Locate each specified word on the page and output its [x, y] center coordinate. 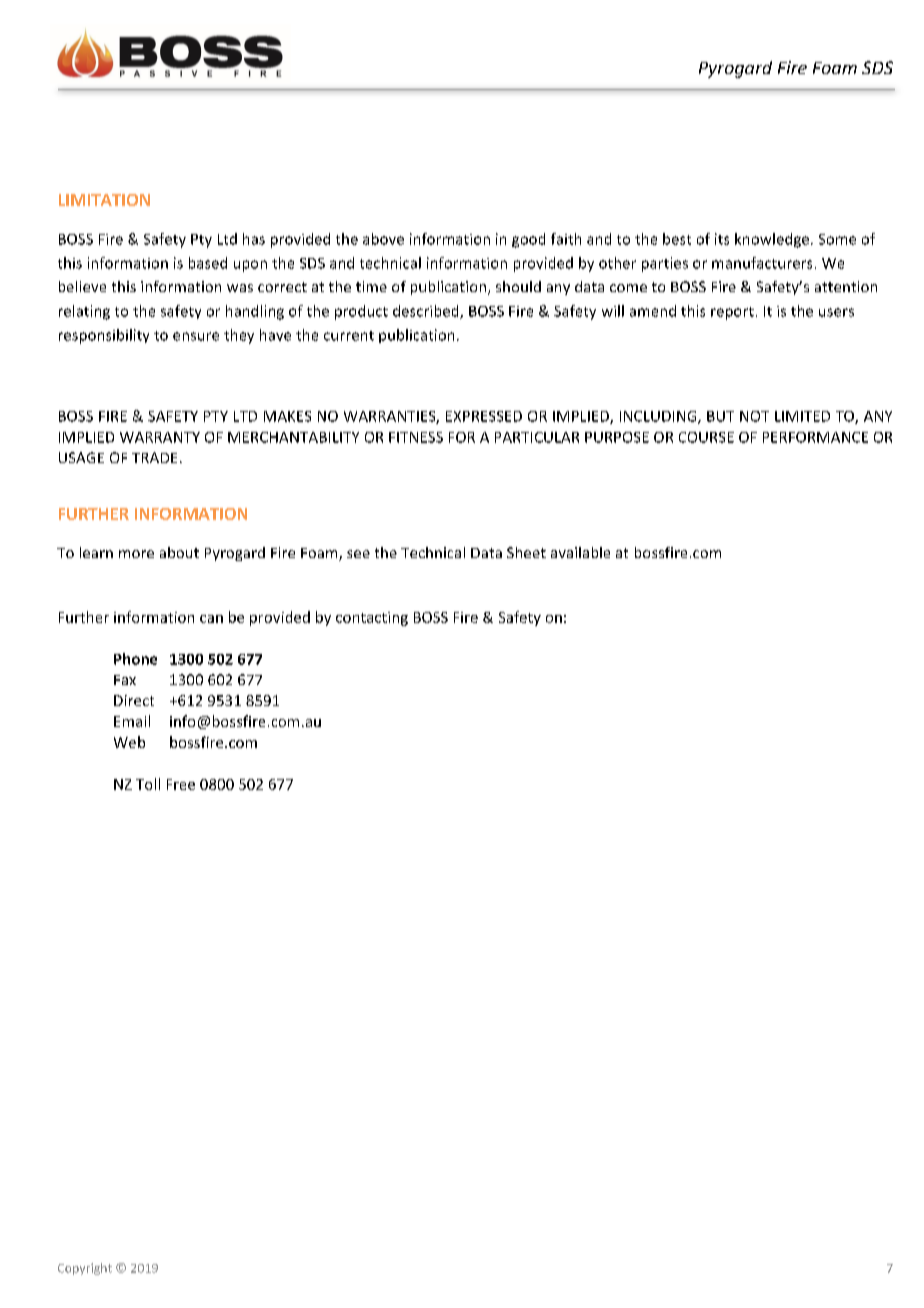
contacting [372, 619]
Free [181, 784]
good [528, 240]
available [580, 552]
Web [129, 742]
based [208, 263]
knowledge [772, 240]
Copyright [85, 1269]
